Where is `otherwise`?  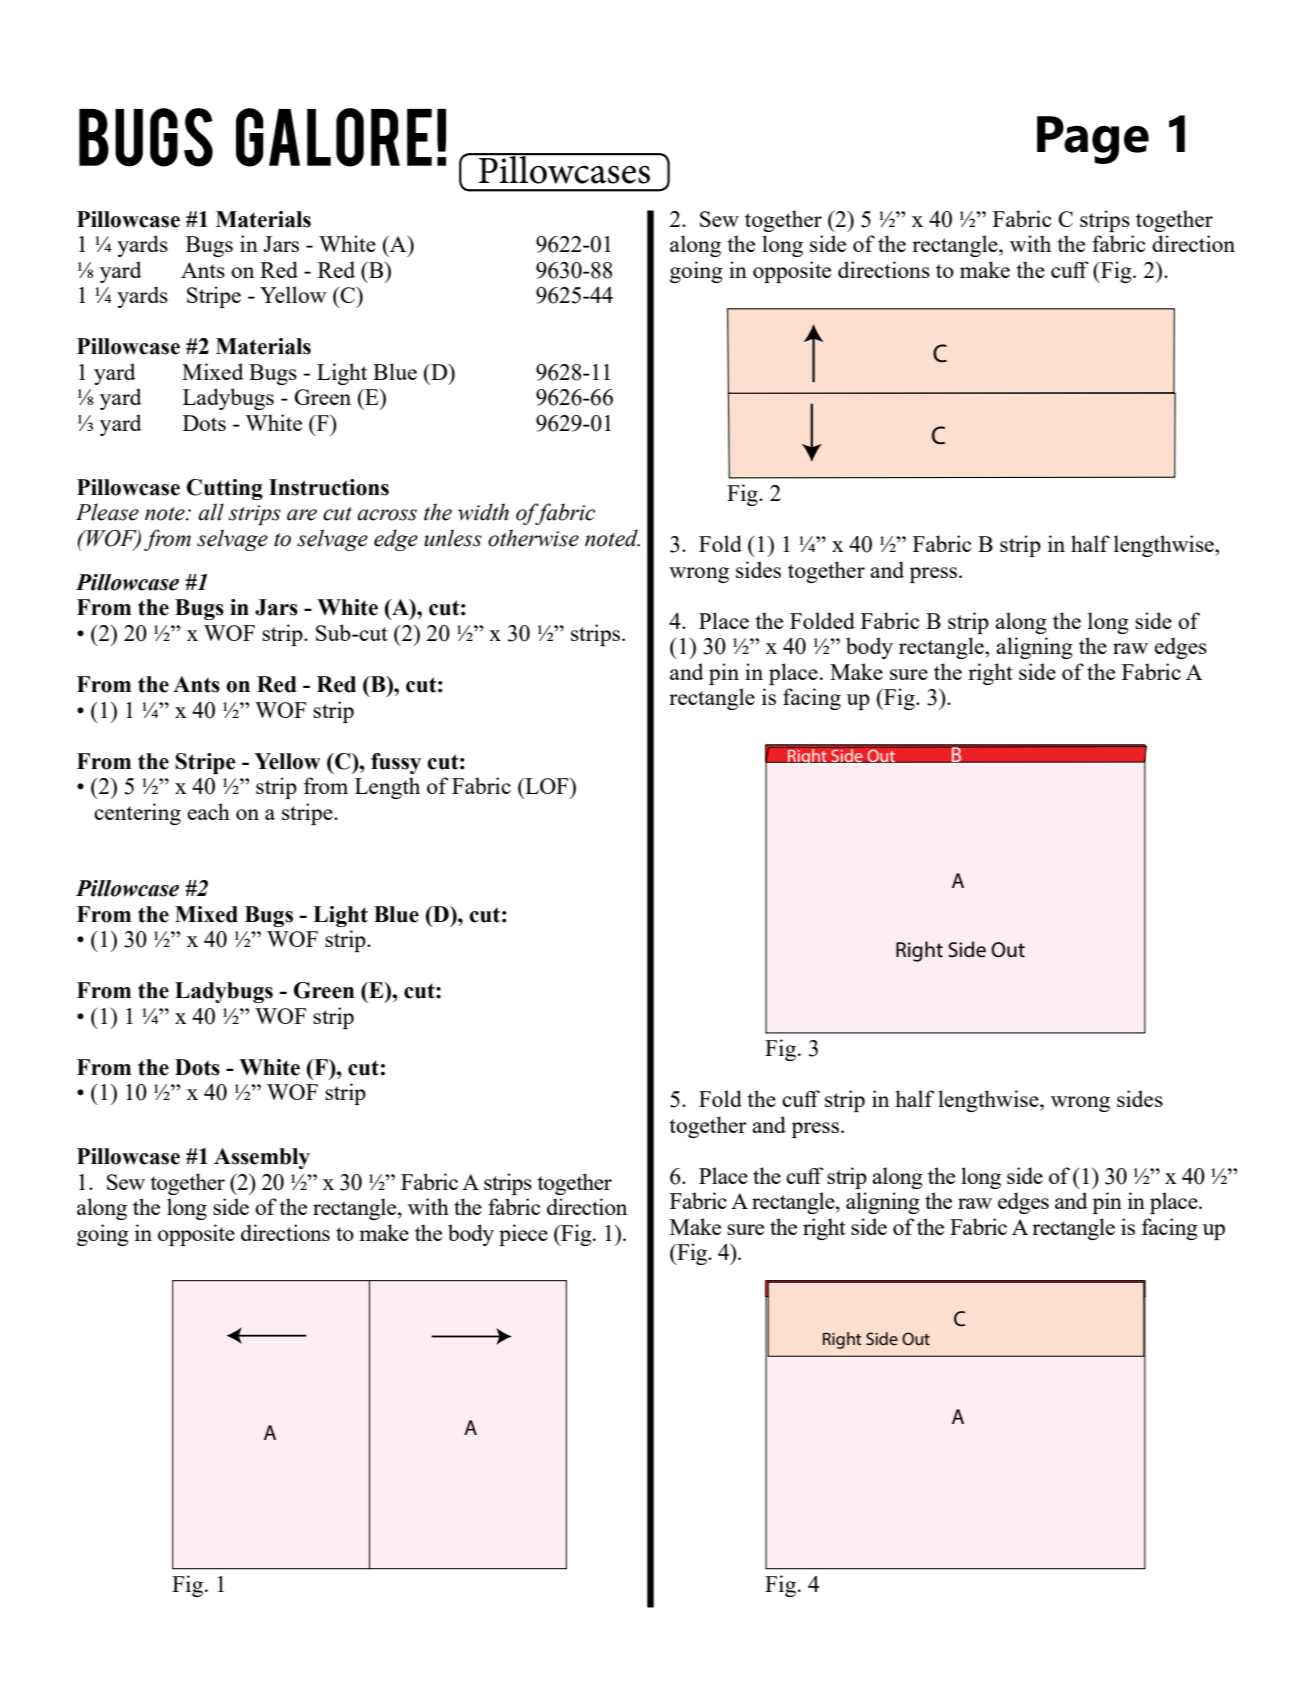
otherwise is located at coordinates (533, 538).
